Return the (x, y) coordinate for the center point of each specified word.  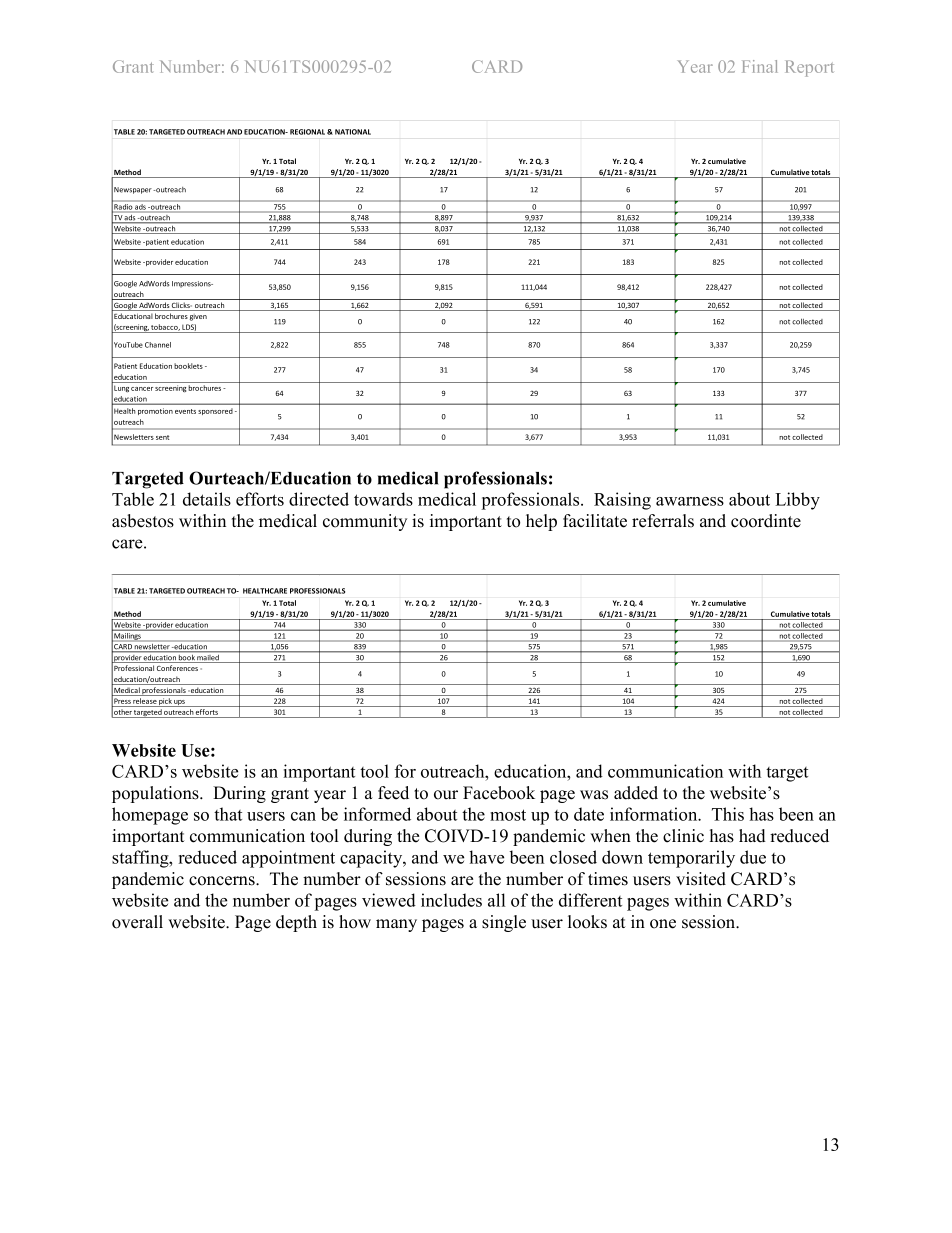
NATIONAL (353, 132)
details (207, 499)
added (636, 793)
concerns (223, 881)
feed (393, 793)
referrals (663, 521)
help (541, 522)
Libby (797, 501)
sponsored (215, 411)
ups (180, 703)
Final (760, 66)
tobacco (165, 327)
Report (810, 68)
